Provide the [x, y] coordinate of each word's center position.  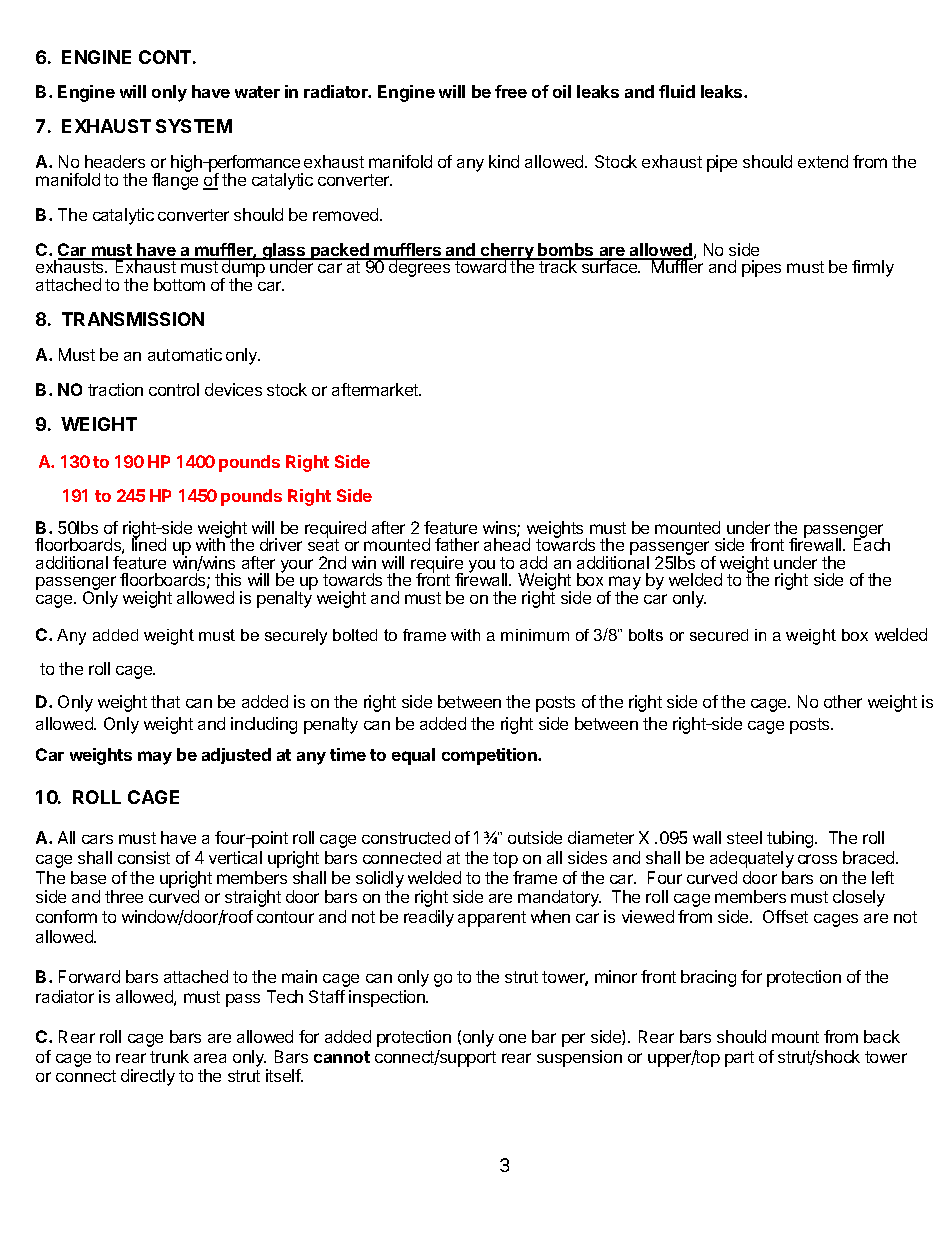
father [457, 544]
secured [719, 635]
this [228, 579]
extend [823, 161]
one [512, 1038]
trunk [169, 1056]
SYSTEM [194, 126]
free [511, 91]
